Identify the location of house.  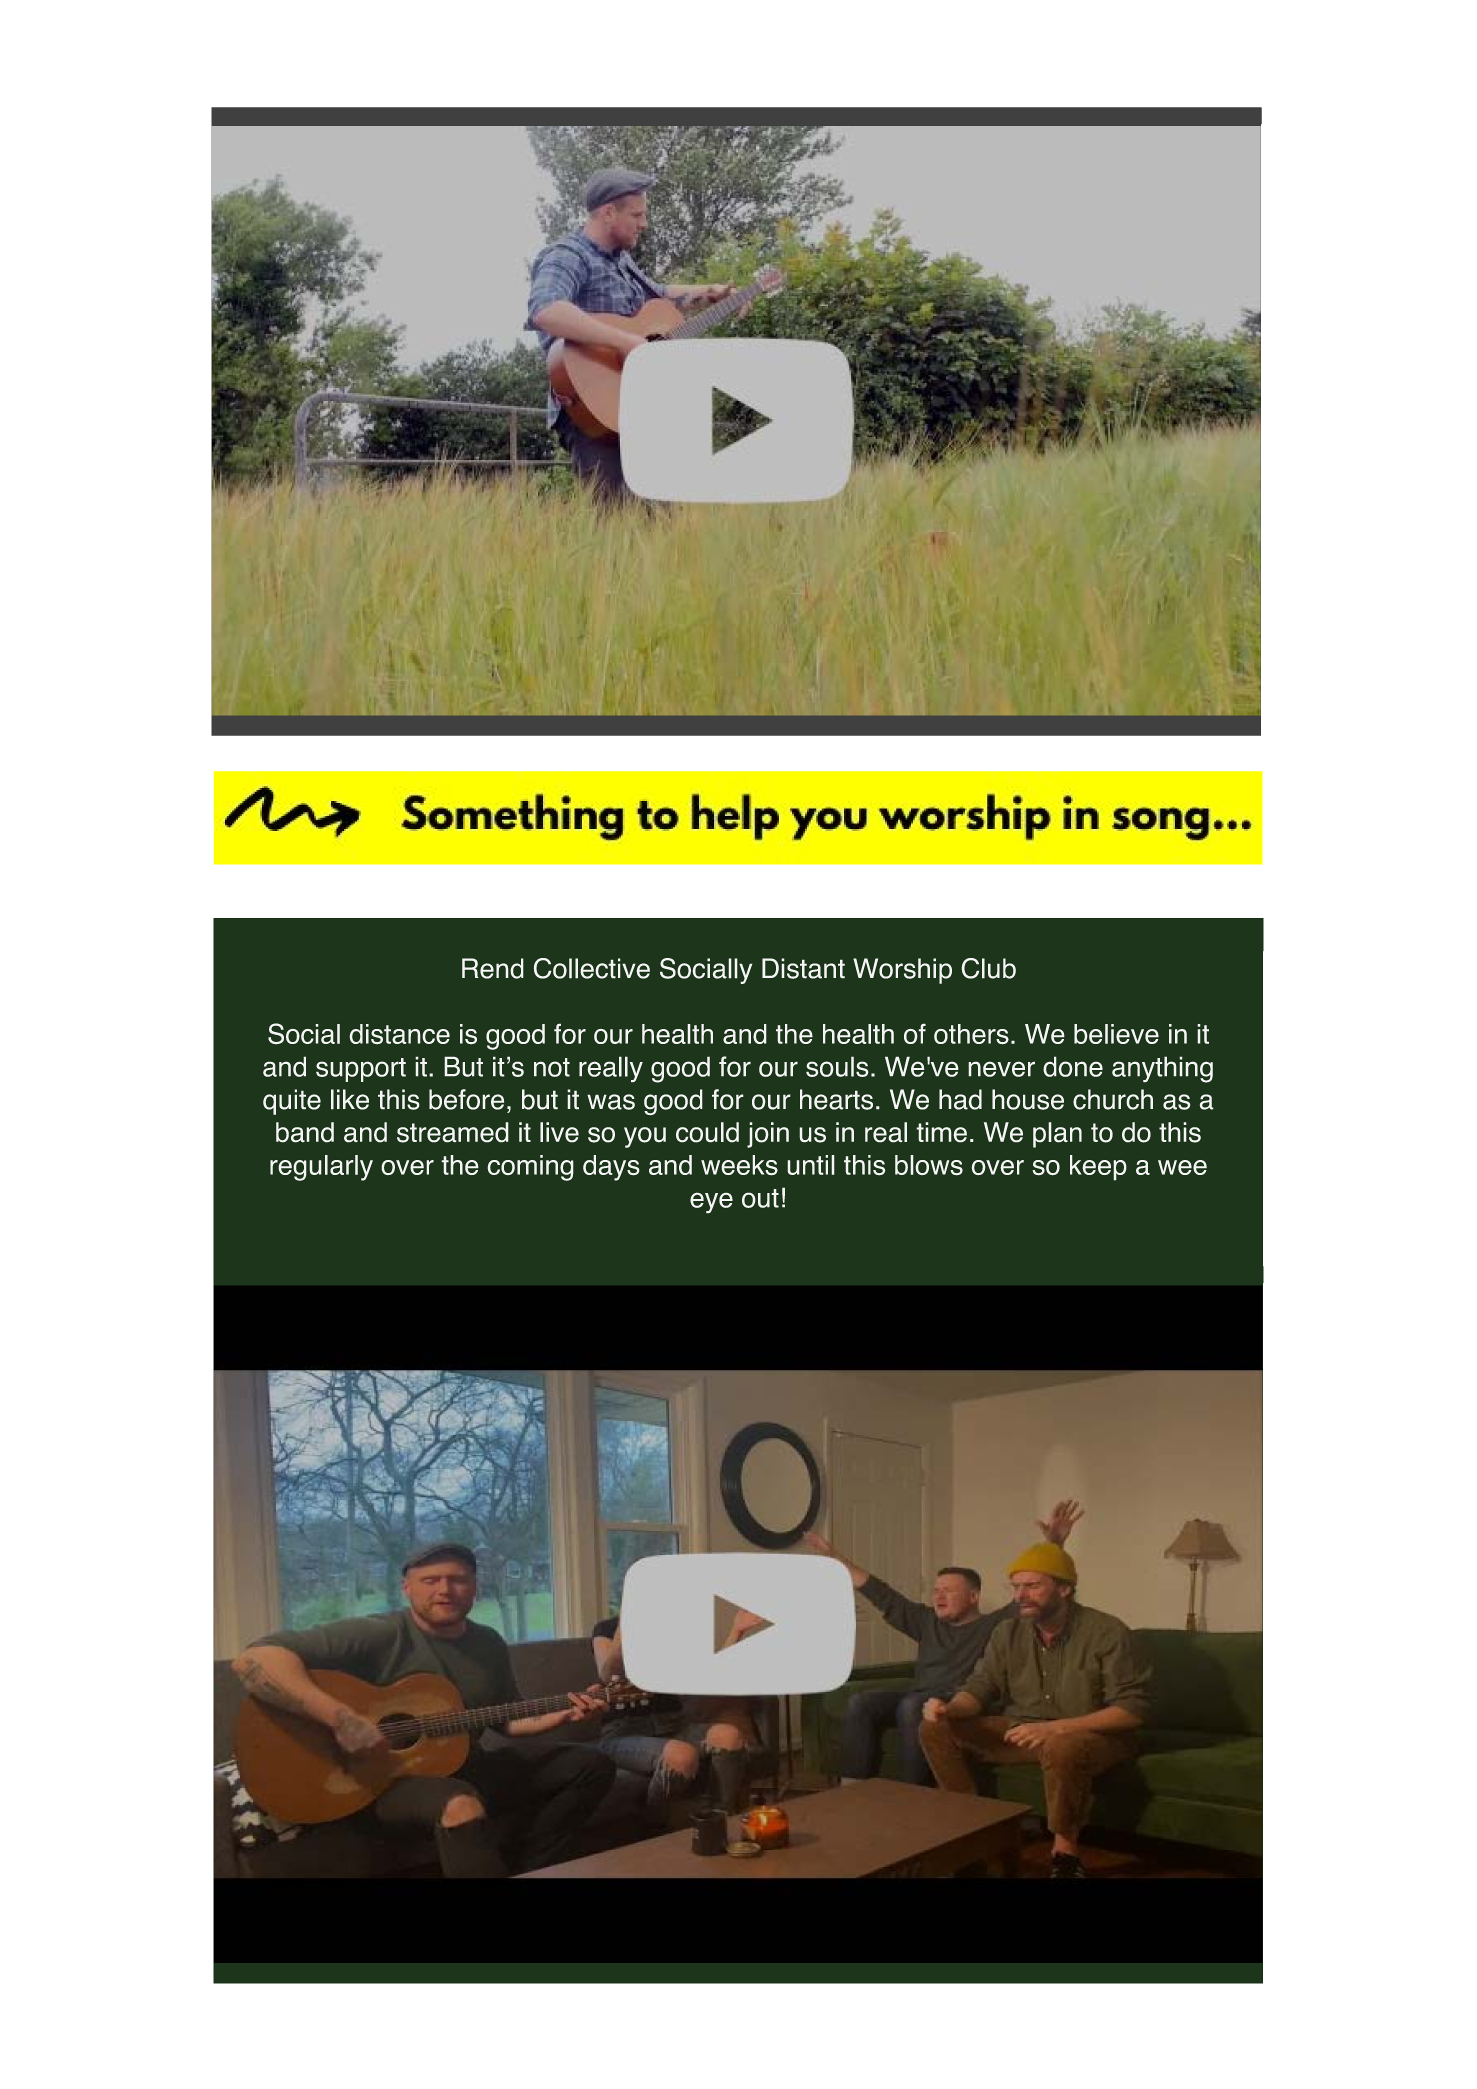
(1028, 1099).
